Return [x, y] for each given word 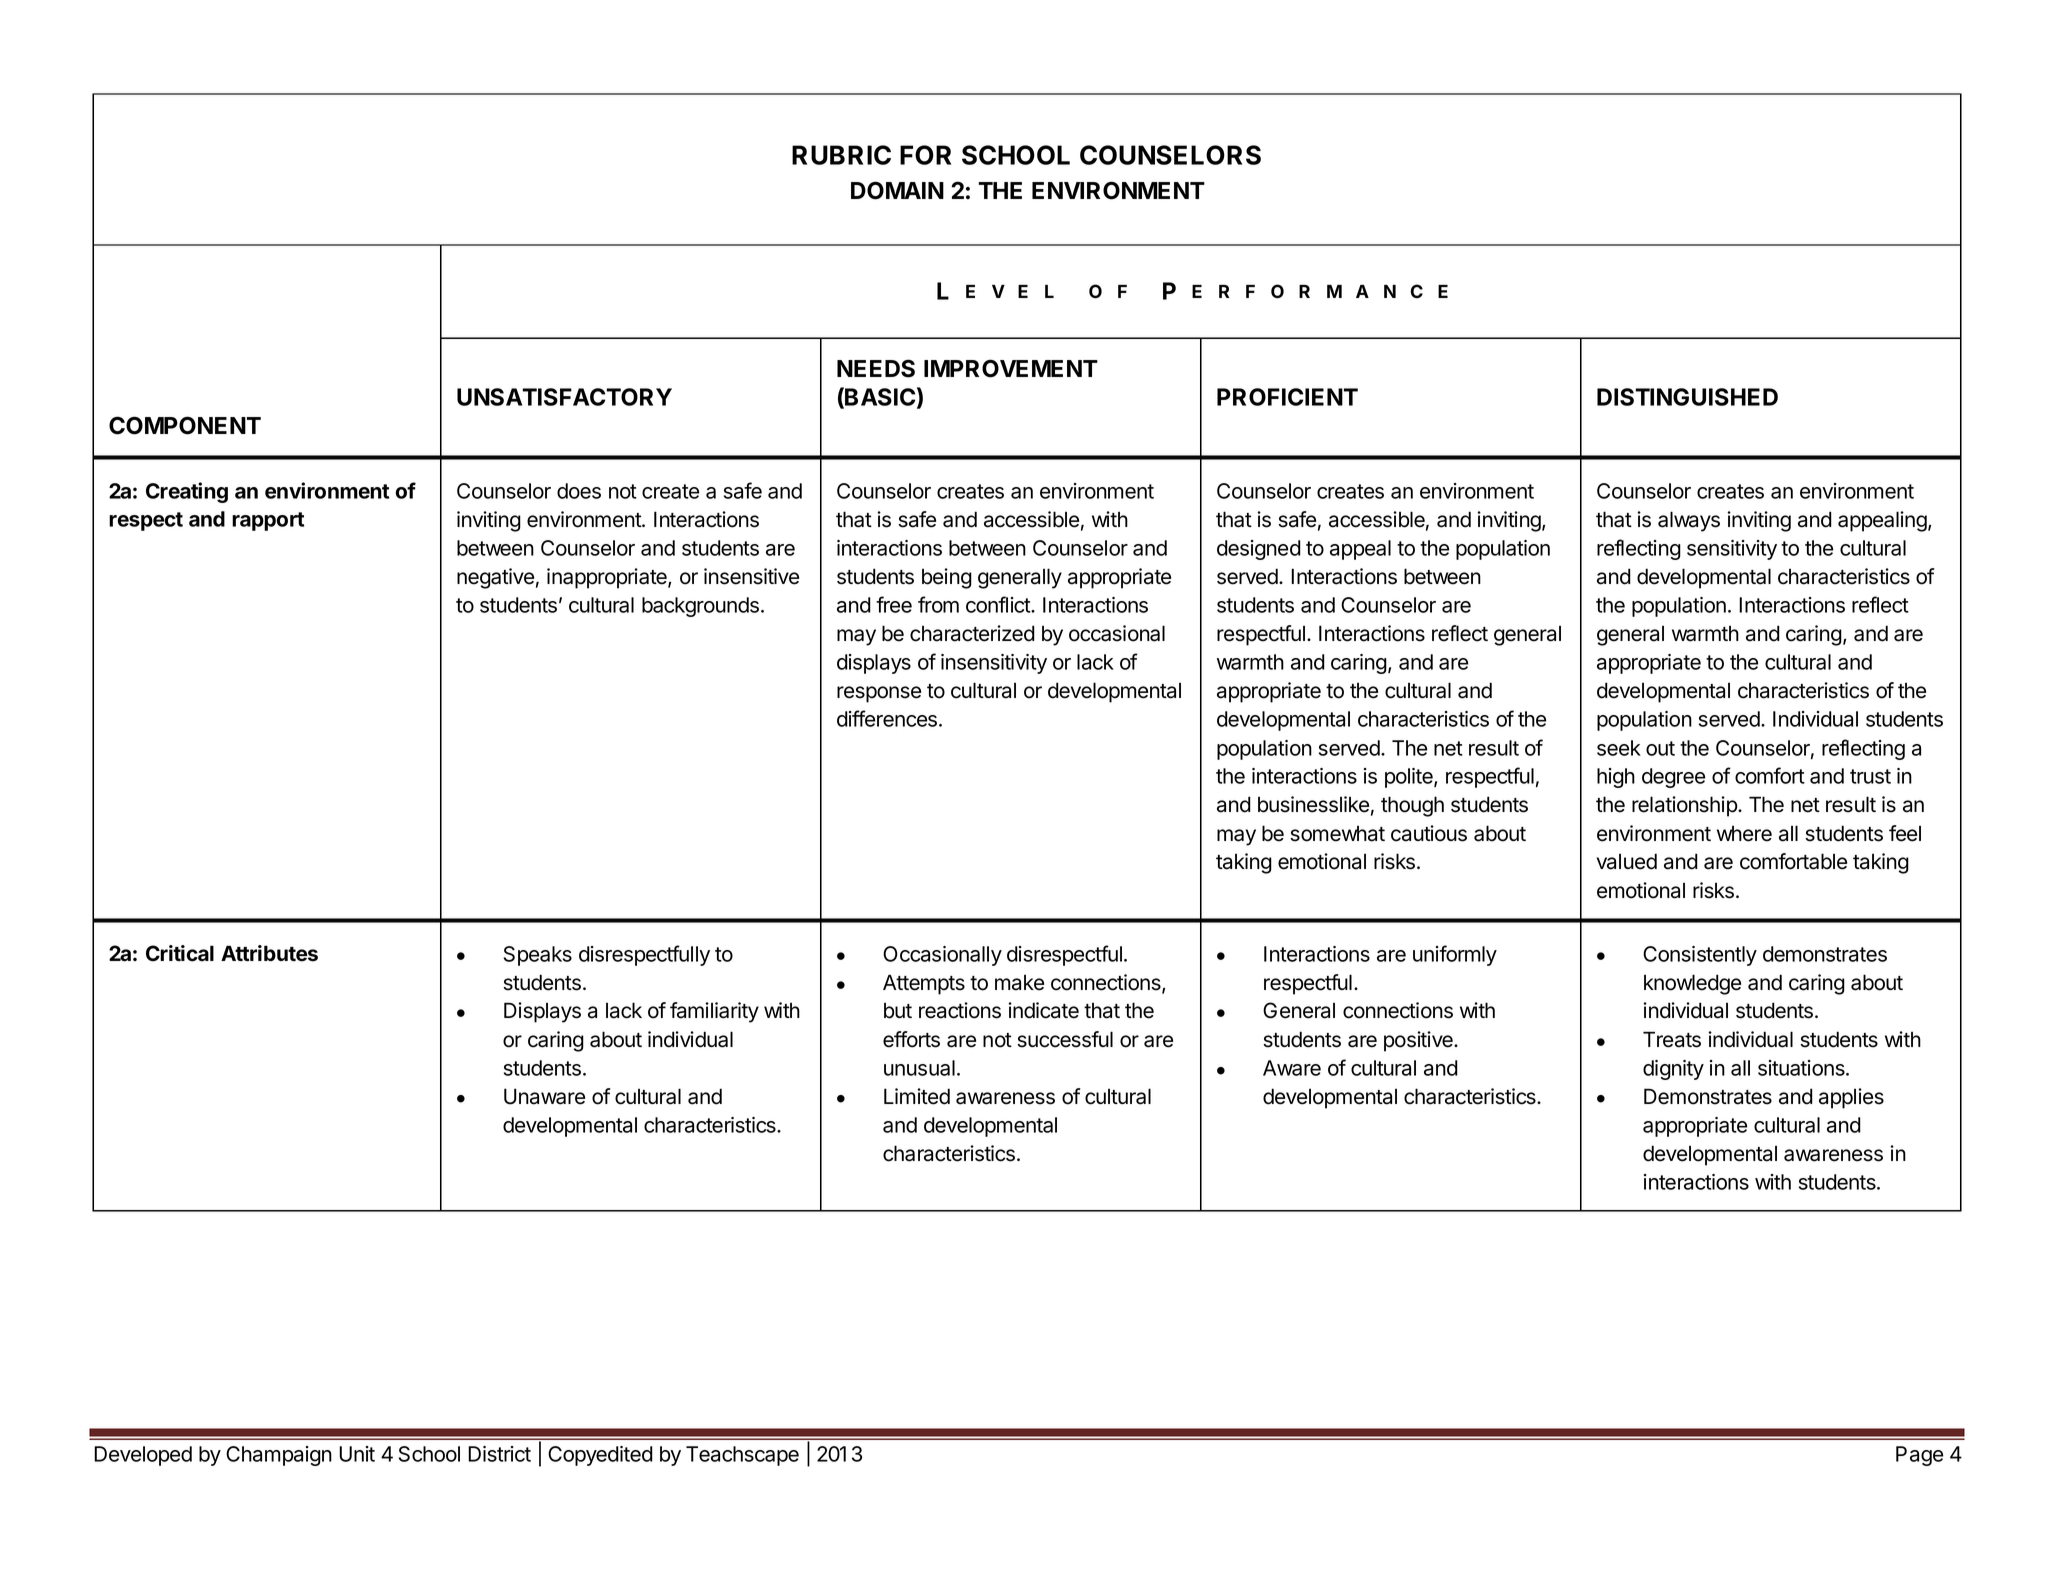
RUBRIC [841, 155]
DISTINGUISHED [1687, 397]
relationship [1685, 806]
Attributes [269, 953]
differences [888, 718]
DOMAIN [897, 190]
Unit [357, 1454]
